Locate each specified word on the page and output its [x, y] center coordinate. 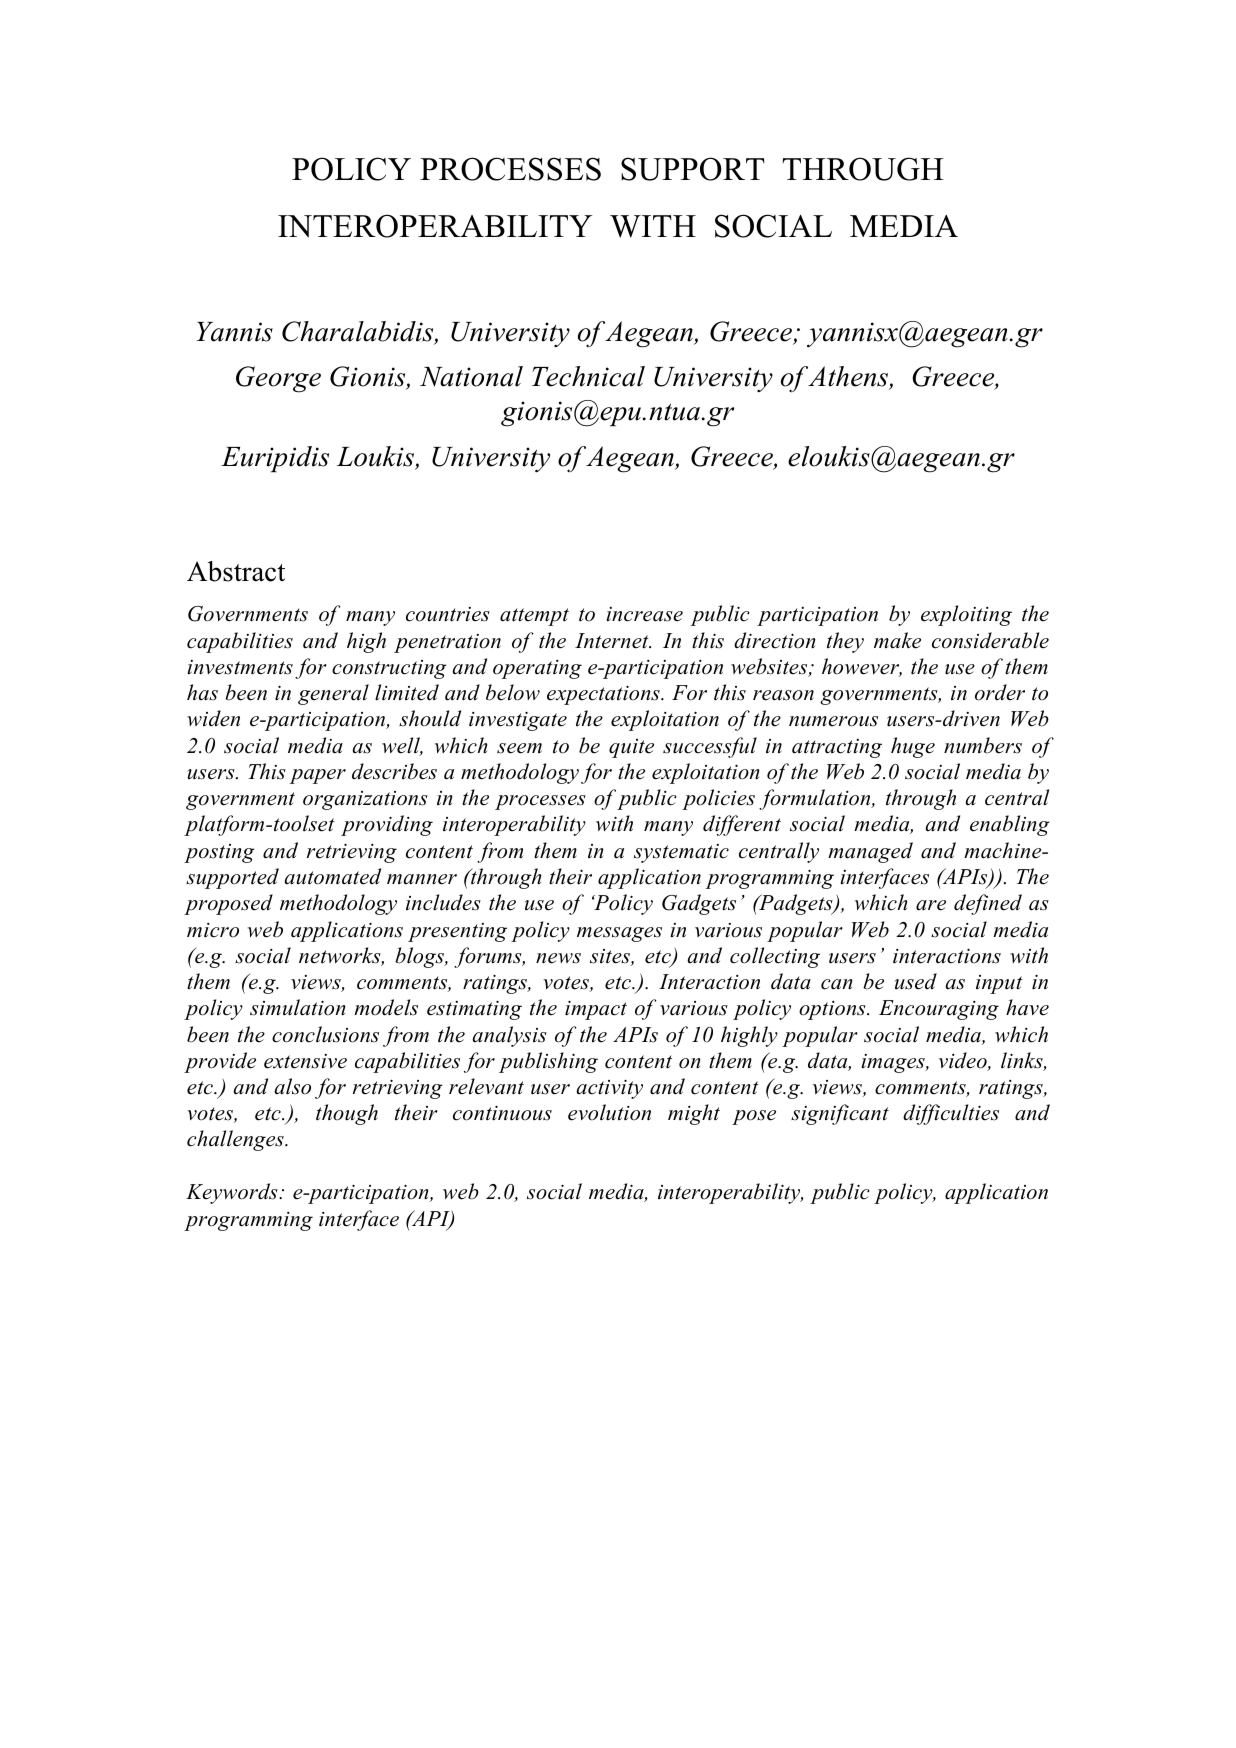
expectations [604, 695]
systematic [681, 853]
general [333, 694]
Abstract [236, 571]
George [278, 379]
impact [596, 1010]
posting [219, 853]
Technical [588, 376]
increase [644, 614]
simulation [298, 1007]
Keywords [233, 1193]
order [1000, 692]
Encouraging [939, 1010]
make [897, 640]
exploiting [966, 615]
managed [870, 852]
